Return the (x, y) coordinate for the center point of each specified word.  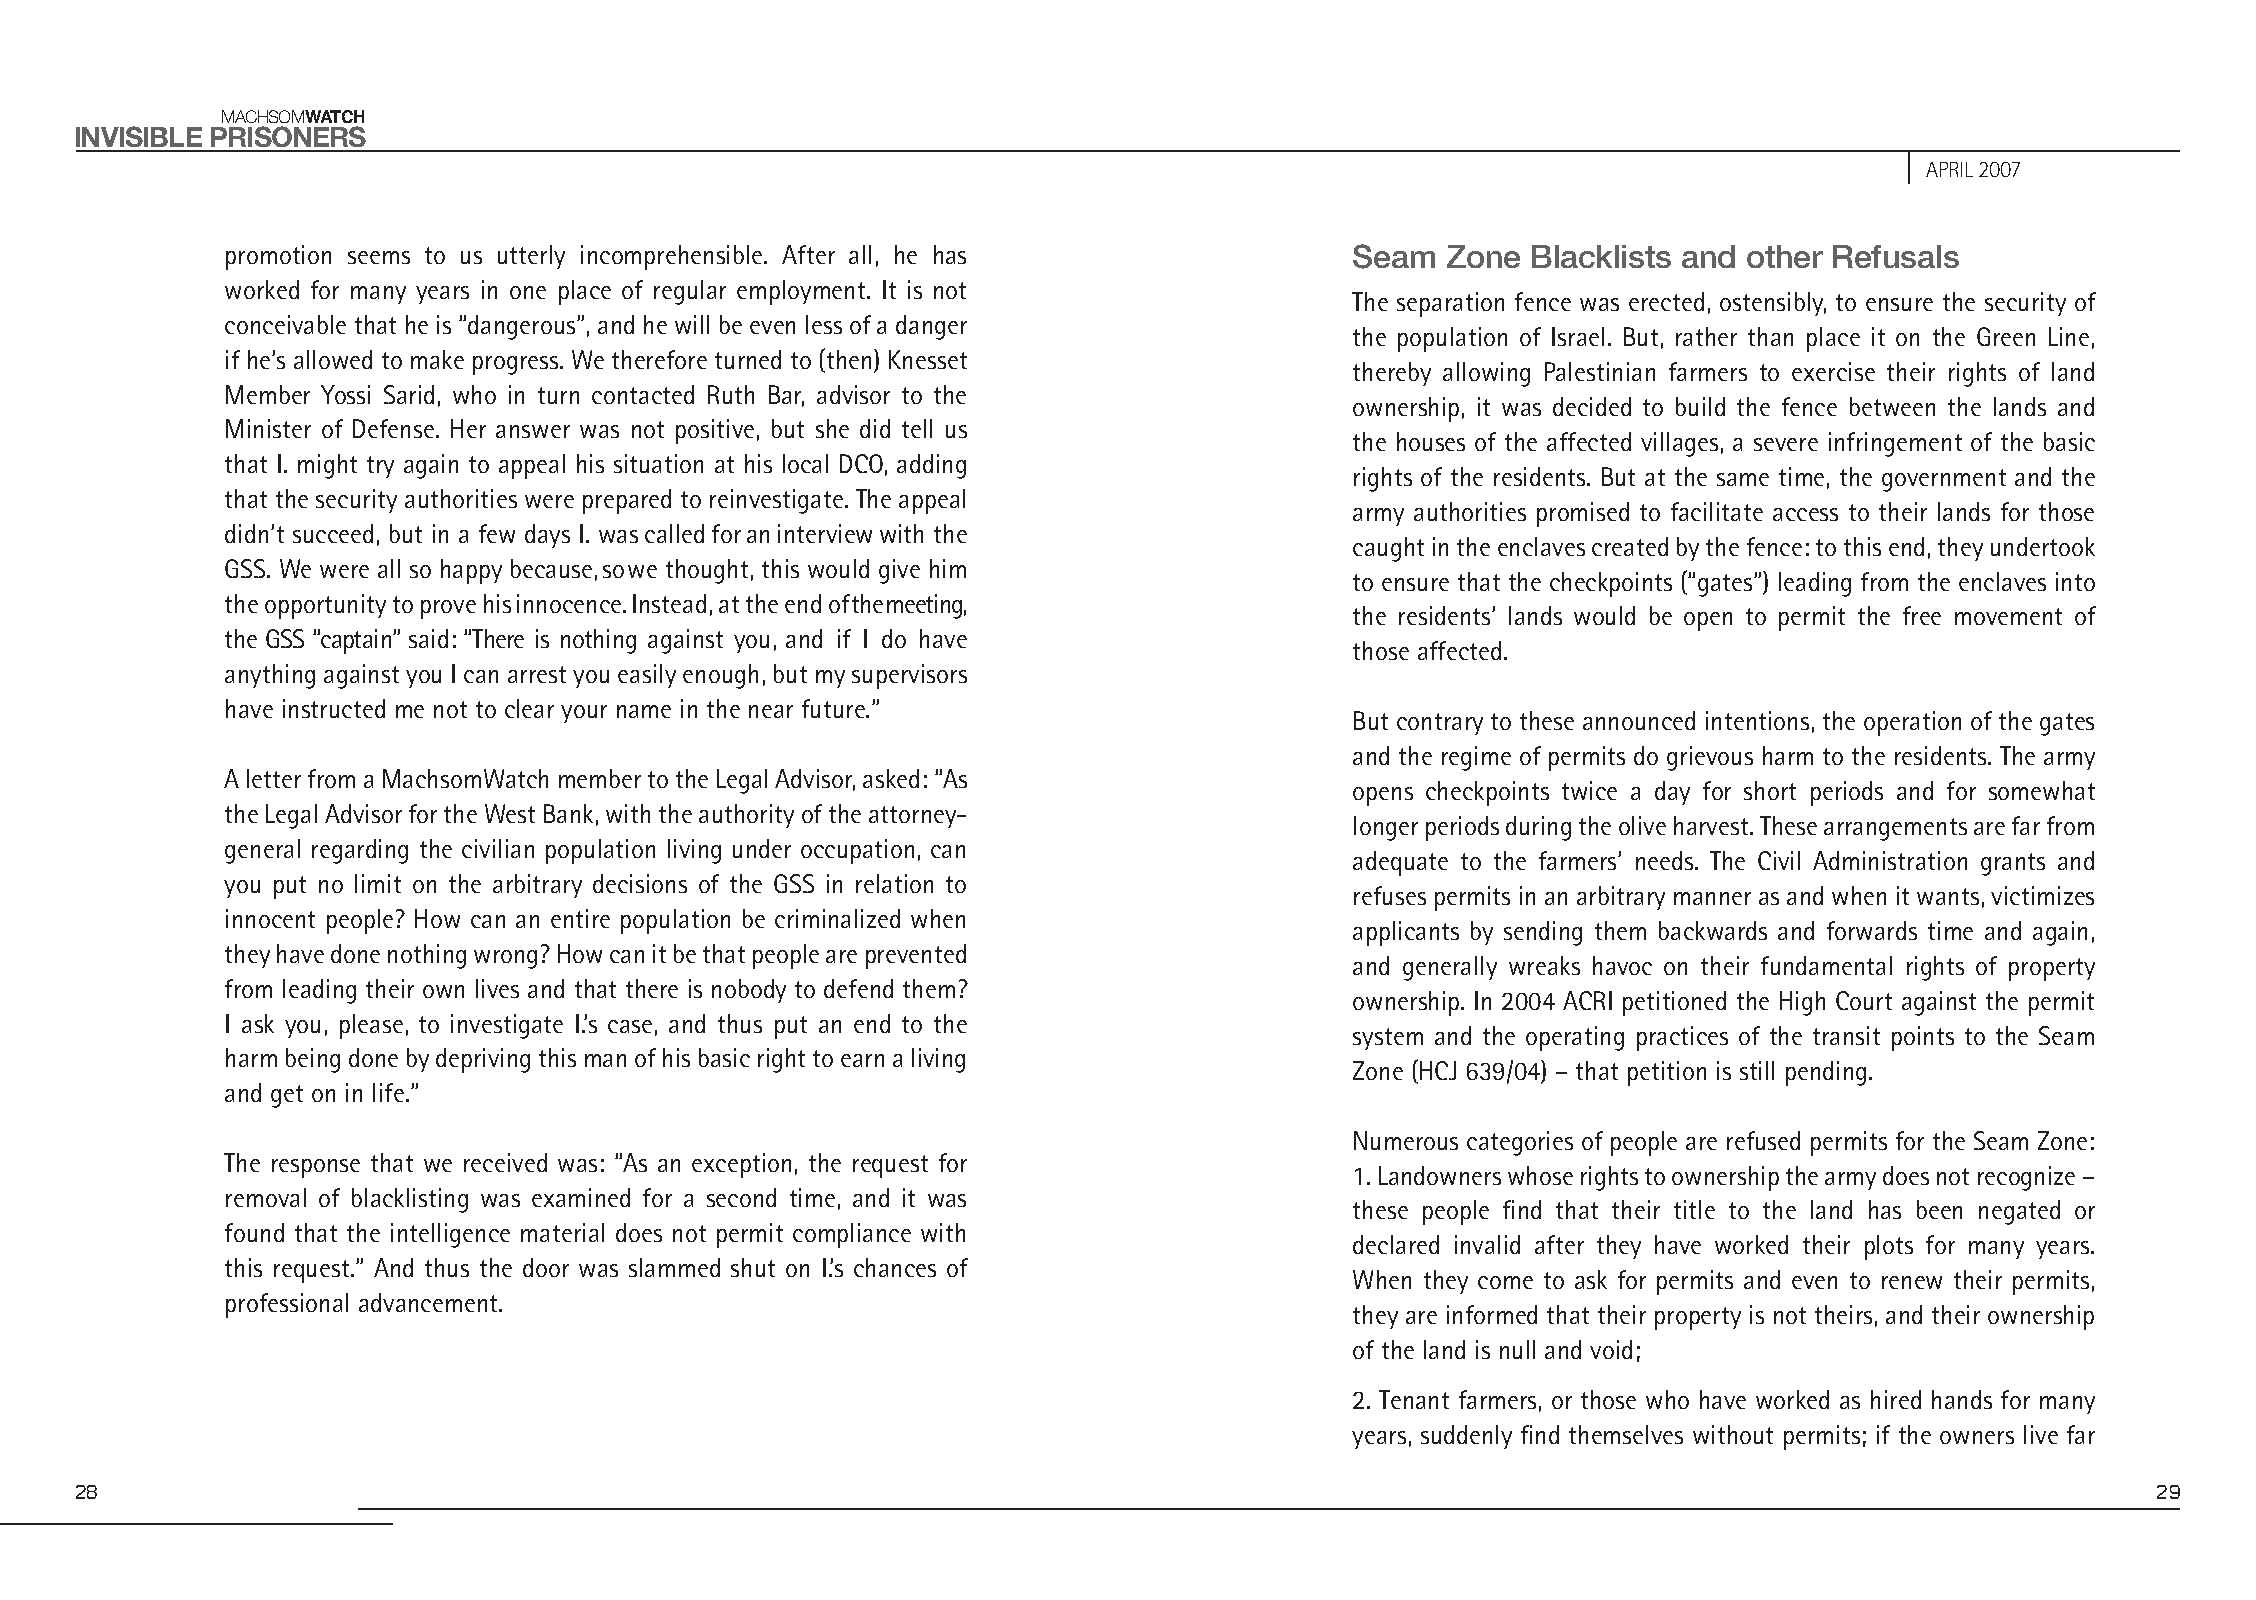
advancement (429, 1302)
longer (1386, 828)
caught (1388, 549)
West (510, 813)
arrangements (1895, 829)
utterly (531, 257)
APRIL (1949, 169)
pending (1826, 1073)
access (1805, 514)
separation (1450, 304)
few (497, 533)
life (388, 1092)
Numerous (1406, 1140)
